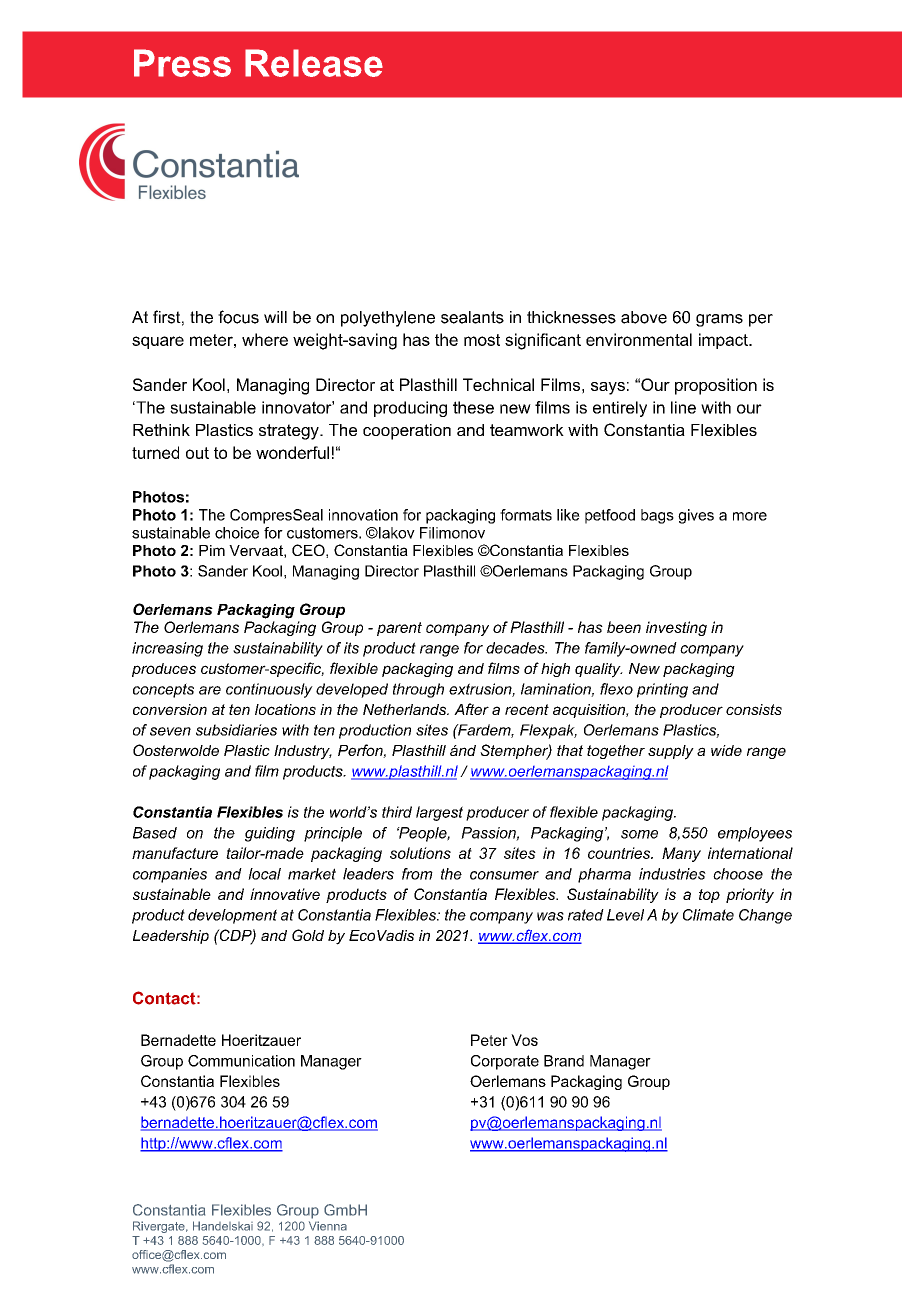  Describe the element at coordinates (505, 1062) in the screenshot. I see `Corporate` at that location.
